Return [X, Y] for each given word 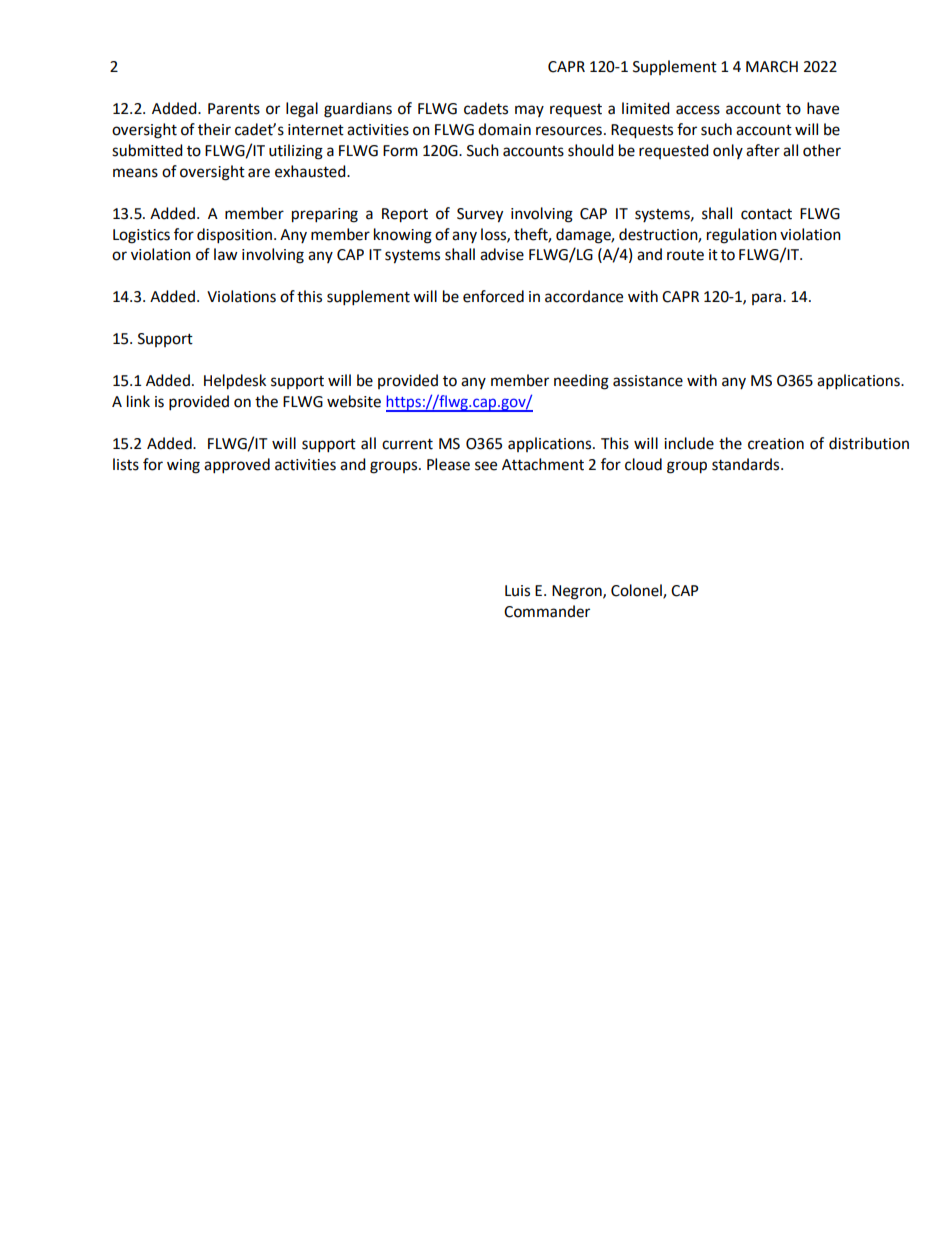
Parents [234, 109]
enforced [493, 296]
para [768, 299]
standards [747, 464]
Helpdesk [235, 382]
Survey [480, 215]
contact [766, 214]
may [529, 111]
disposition [234, 236]
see [486, 466]
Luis [517, 591]
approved [237, 466]
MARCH [772, 67]
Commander [547, 611]
